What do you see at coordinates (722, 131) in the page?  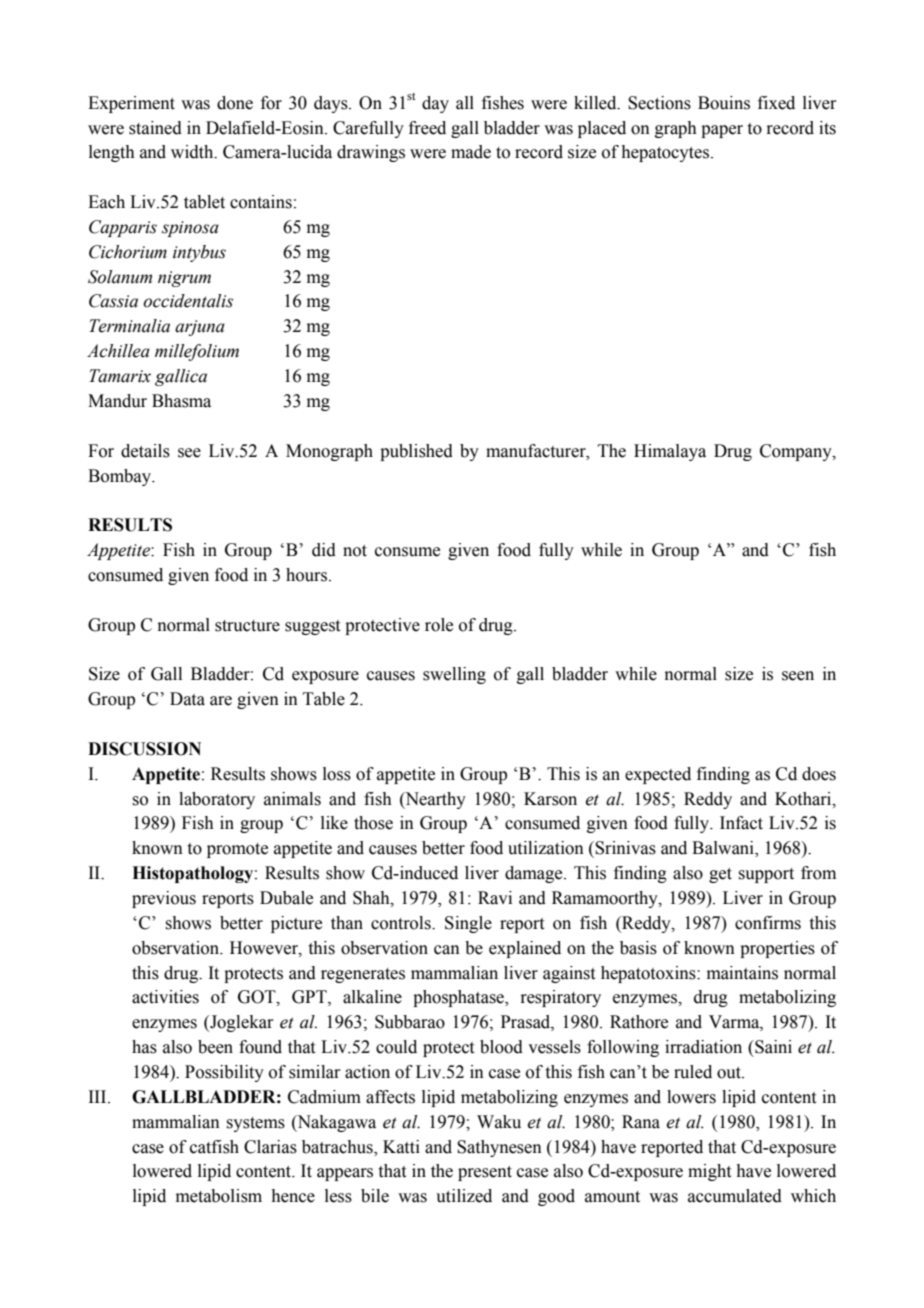 I see `paper` at bounding box center [722, 131].
